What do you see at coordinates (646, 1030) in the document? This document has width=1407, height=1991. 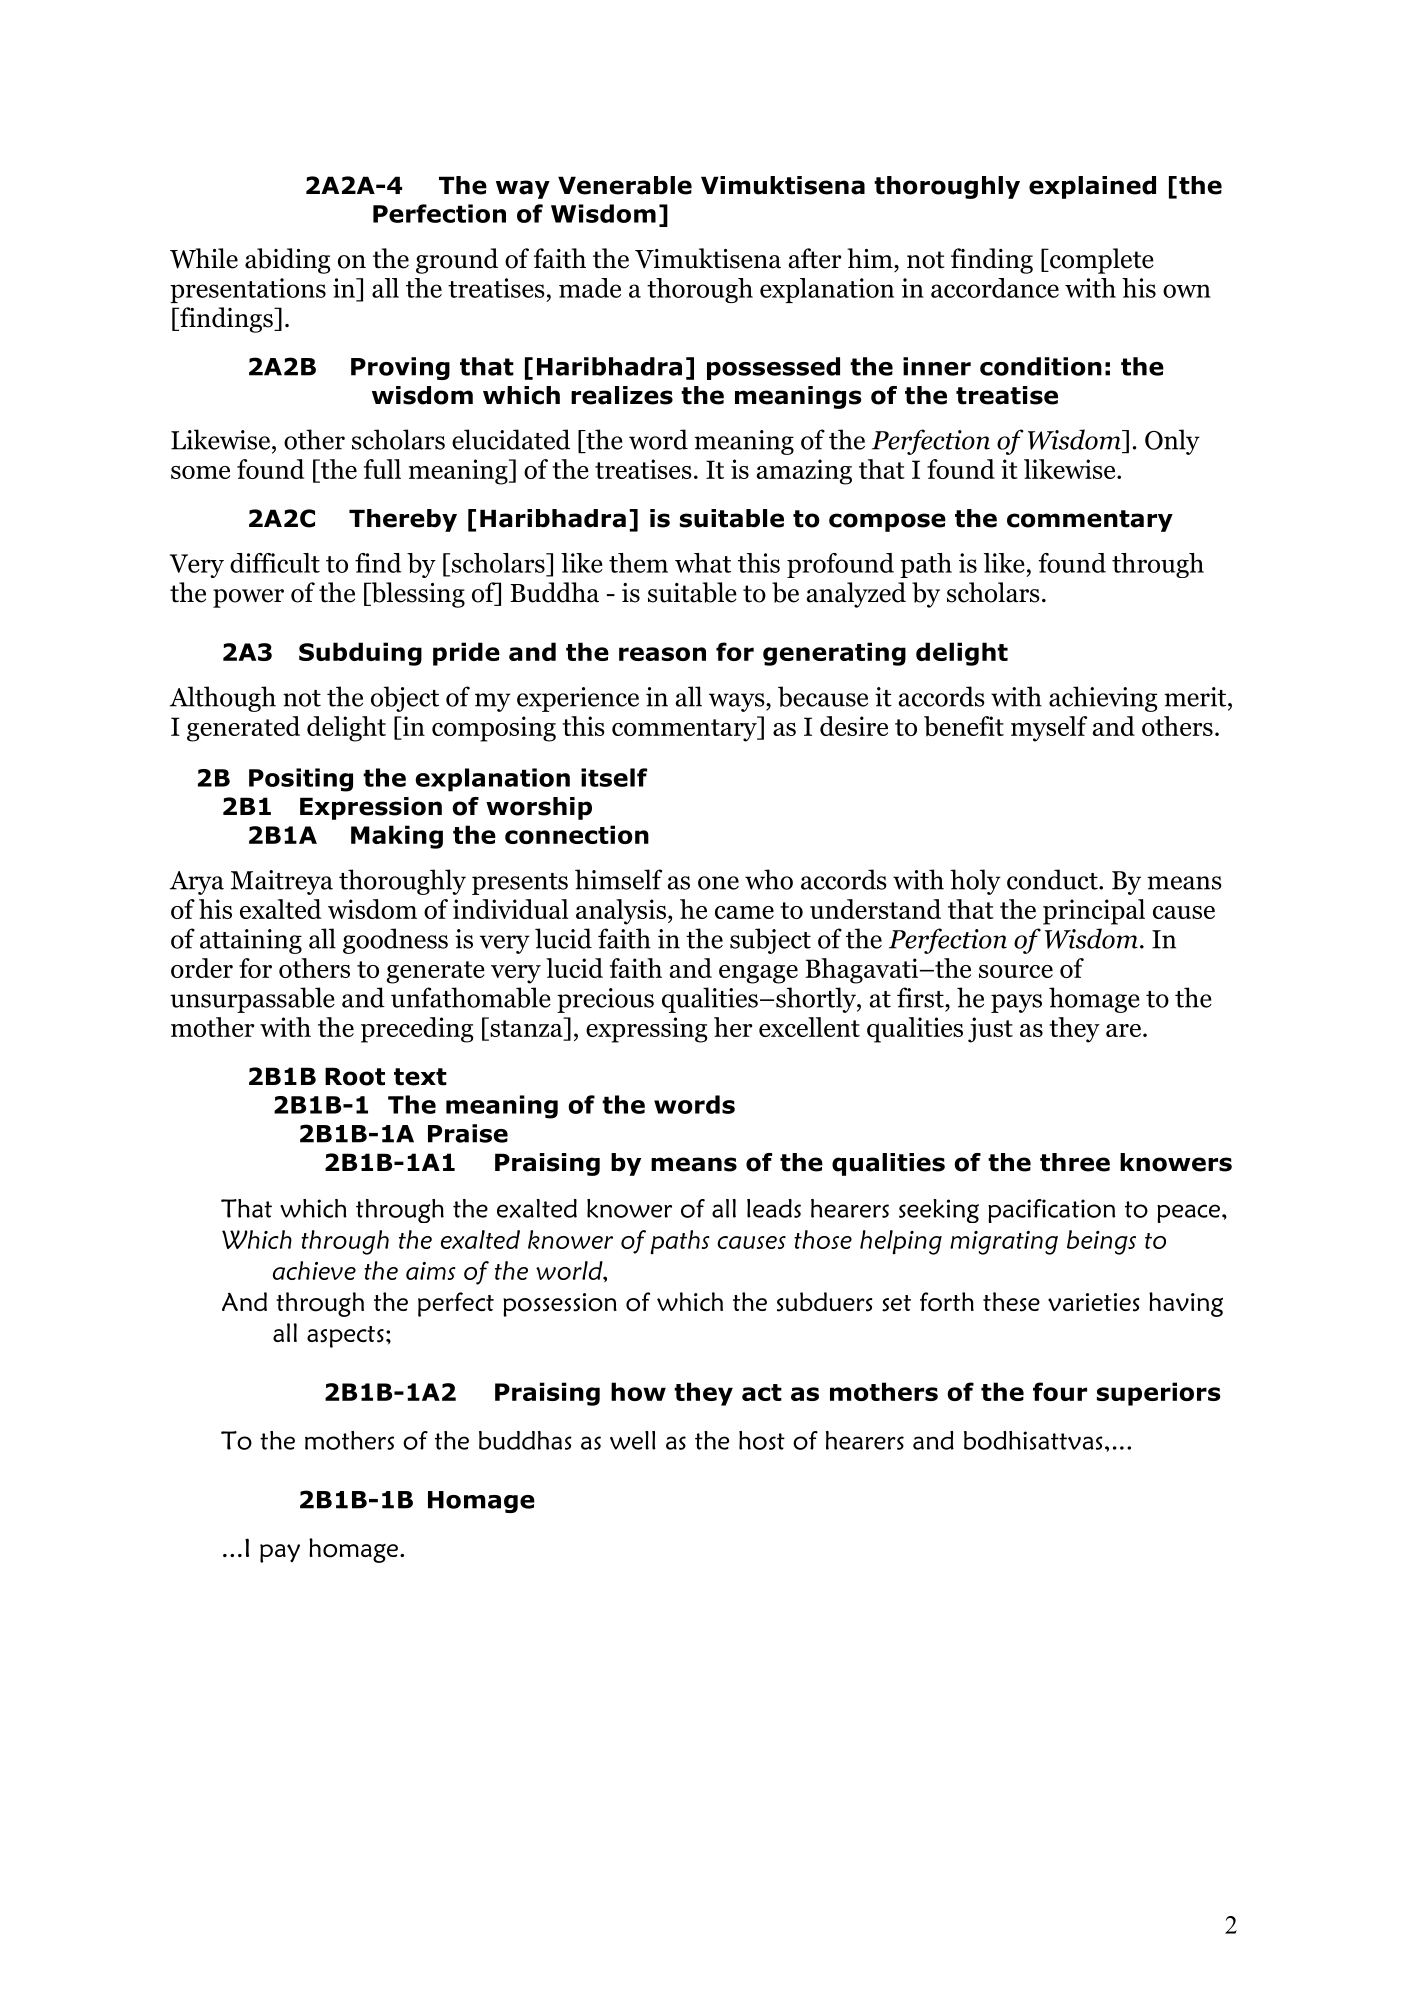 I see `expressing` at bounding box center [646, 1030].
